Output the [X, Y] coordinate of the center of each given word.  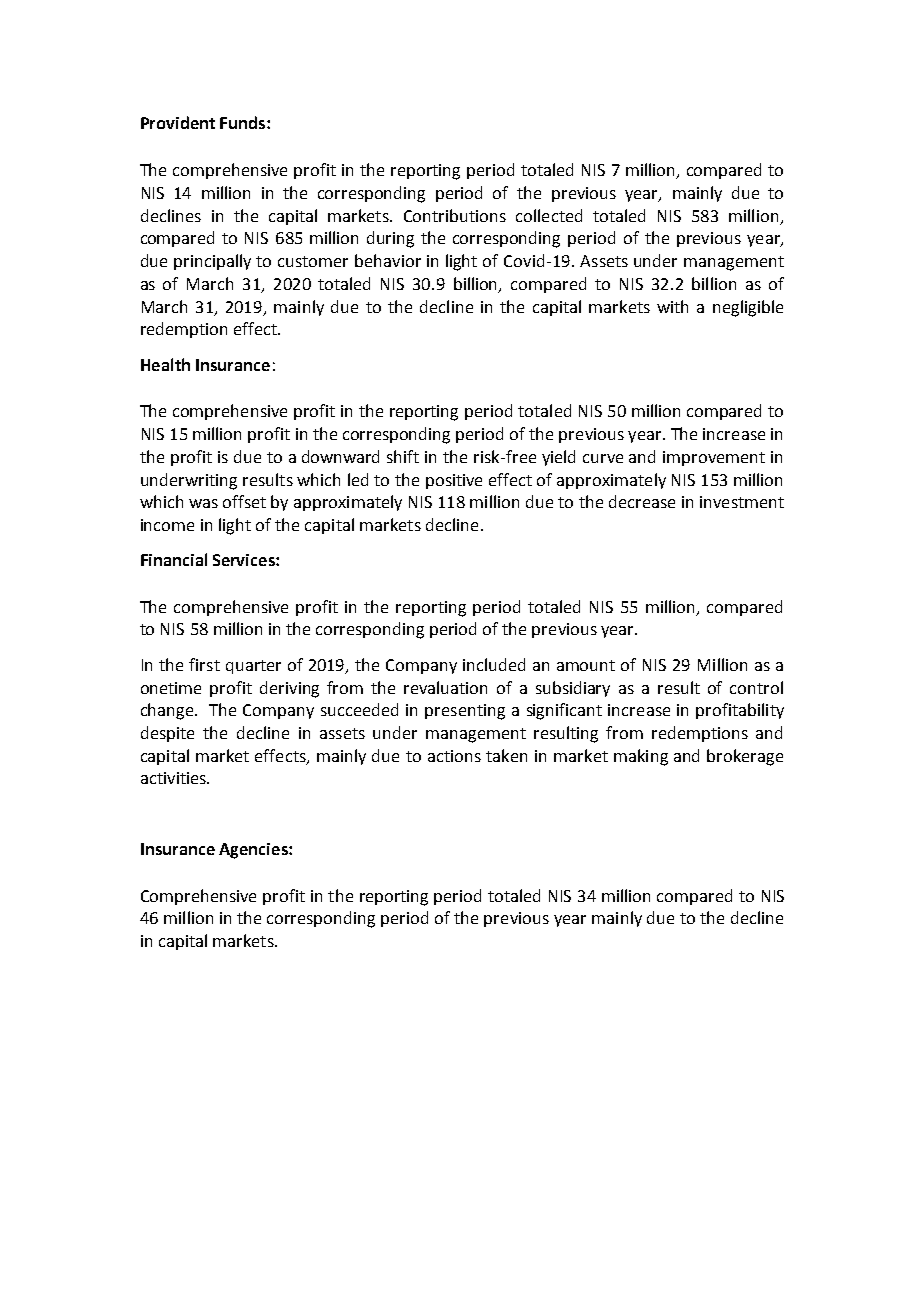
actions [454, 756]
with [672, 306]
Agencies [254, 851]
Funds [244, 122]
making [641, 757]
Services [245, 560]
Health [165, 364]
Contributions [455, 215]
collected [549, 215]
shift [403, 456]
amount [586, 665]
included [494, 664]
